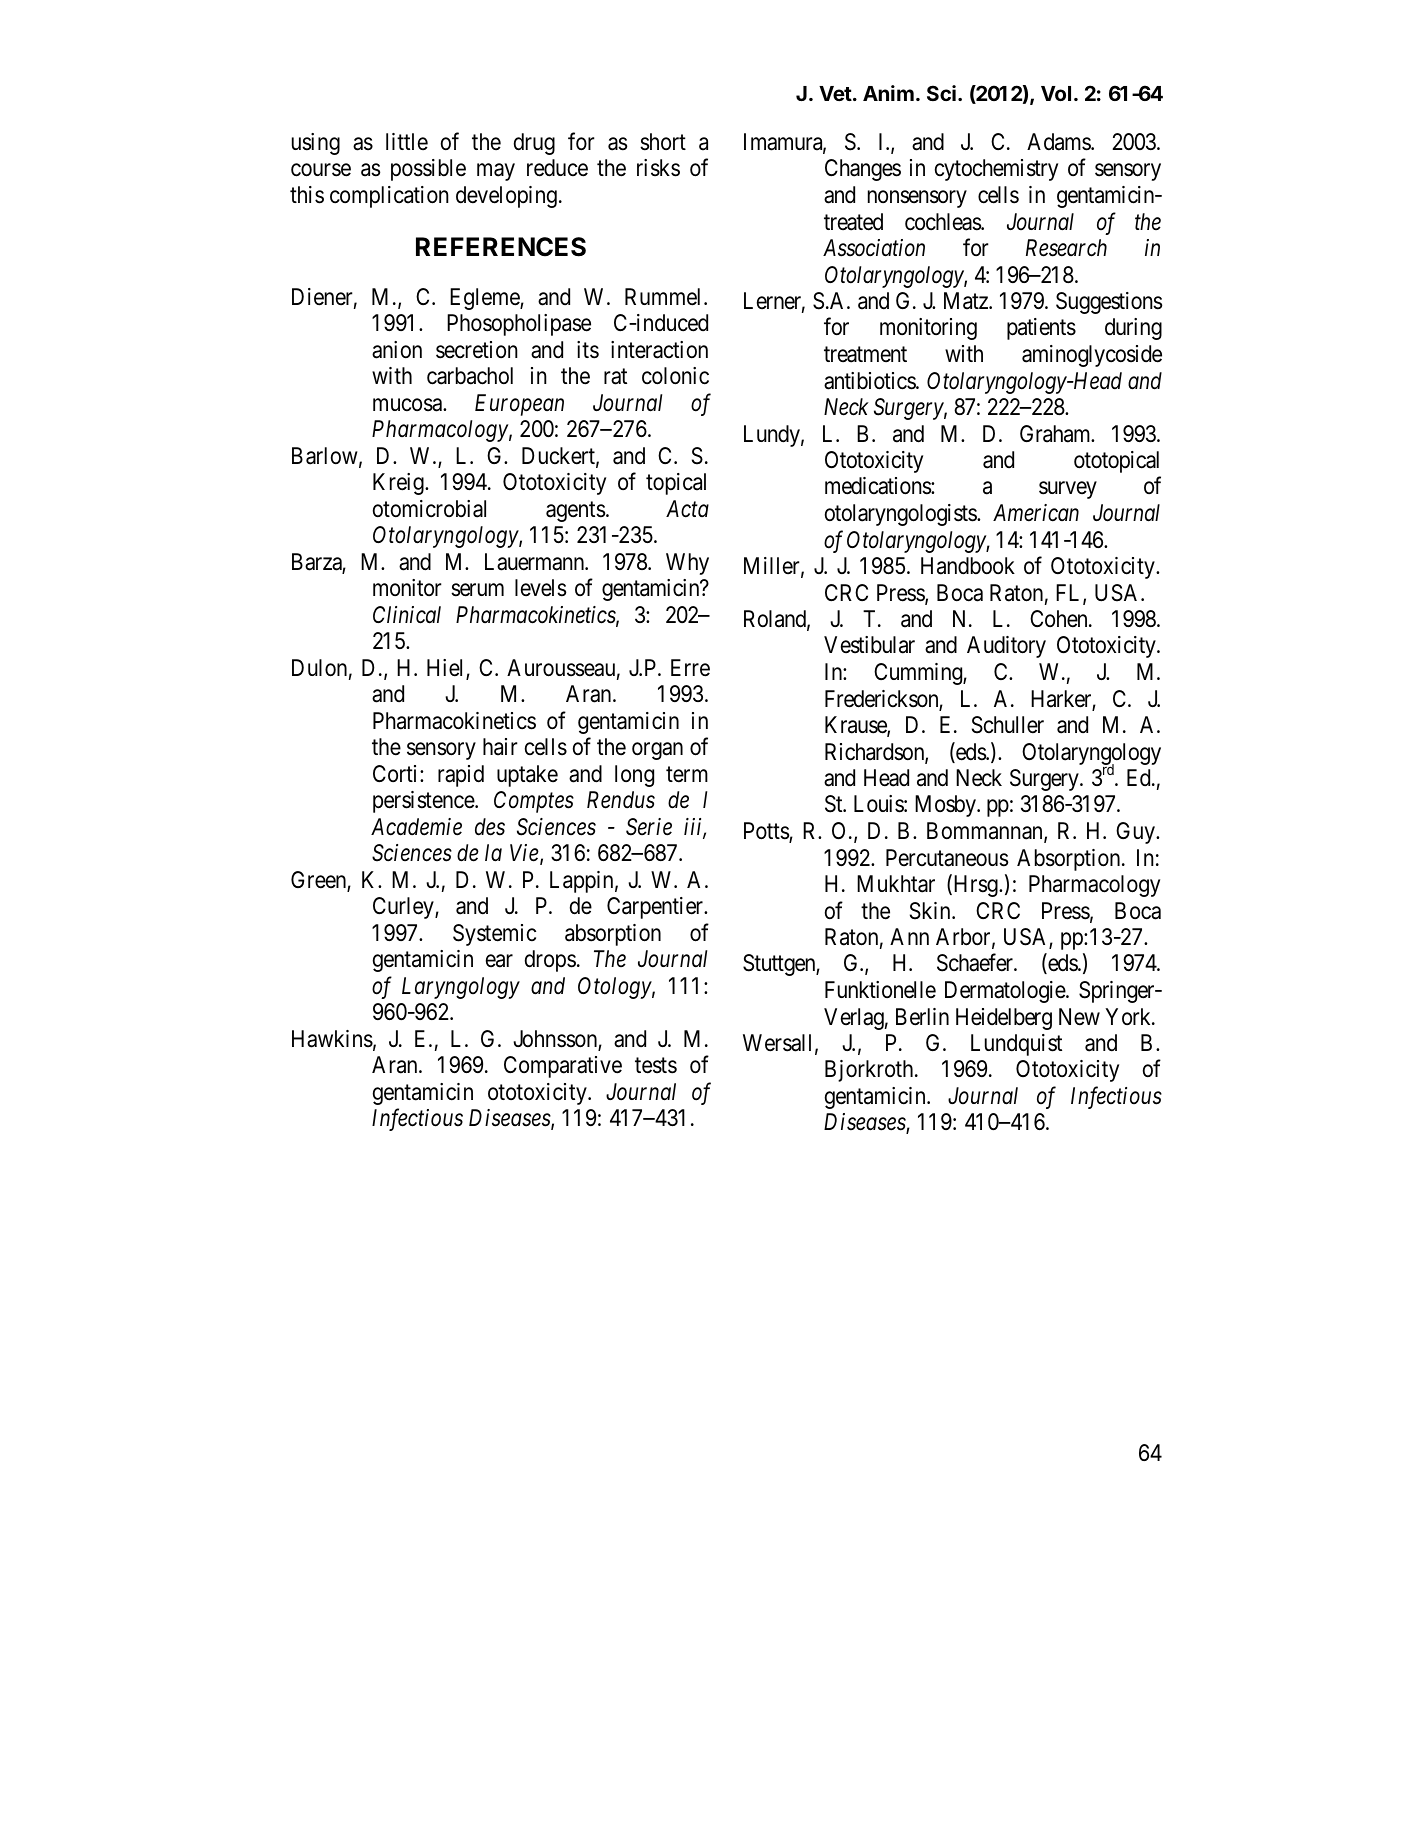 The image size is (1410, 1825). Describe the element at coordinates (408, 405) in the image. I see `mucosa` at that location.
